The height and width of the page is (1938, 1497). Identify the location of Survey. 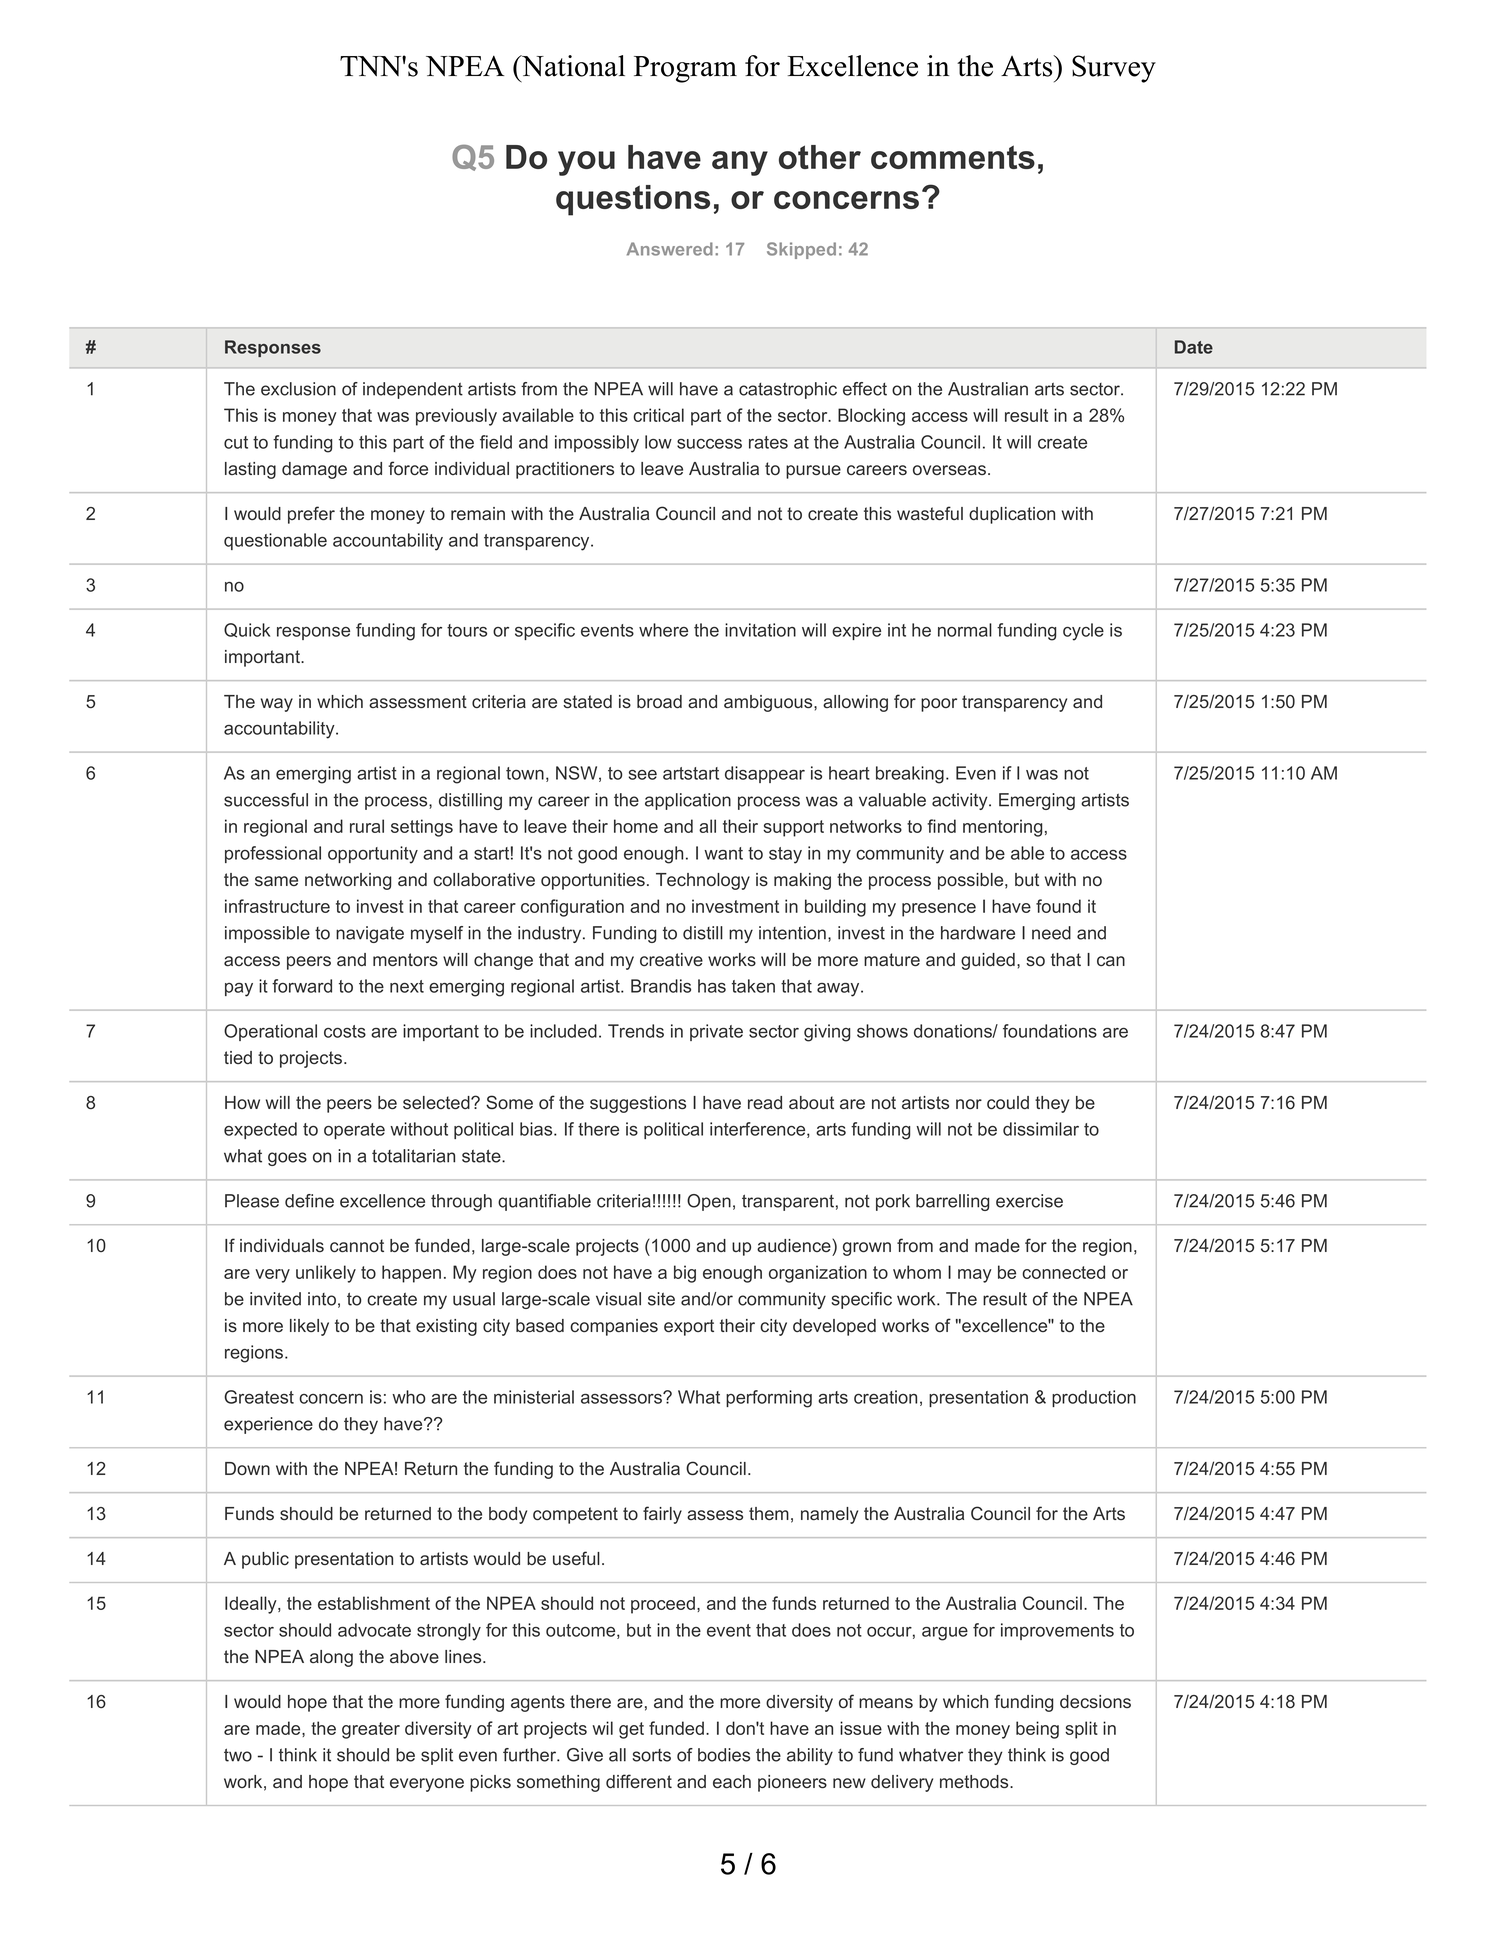
(1114, 69).
